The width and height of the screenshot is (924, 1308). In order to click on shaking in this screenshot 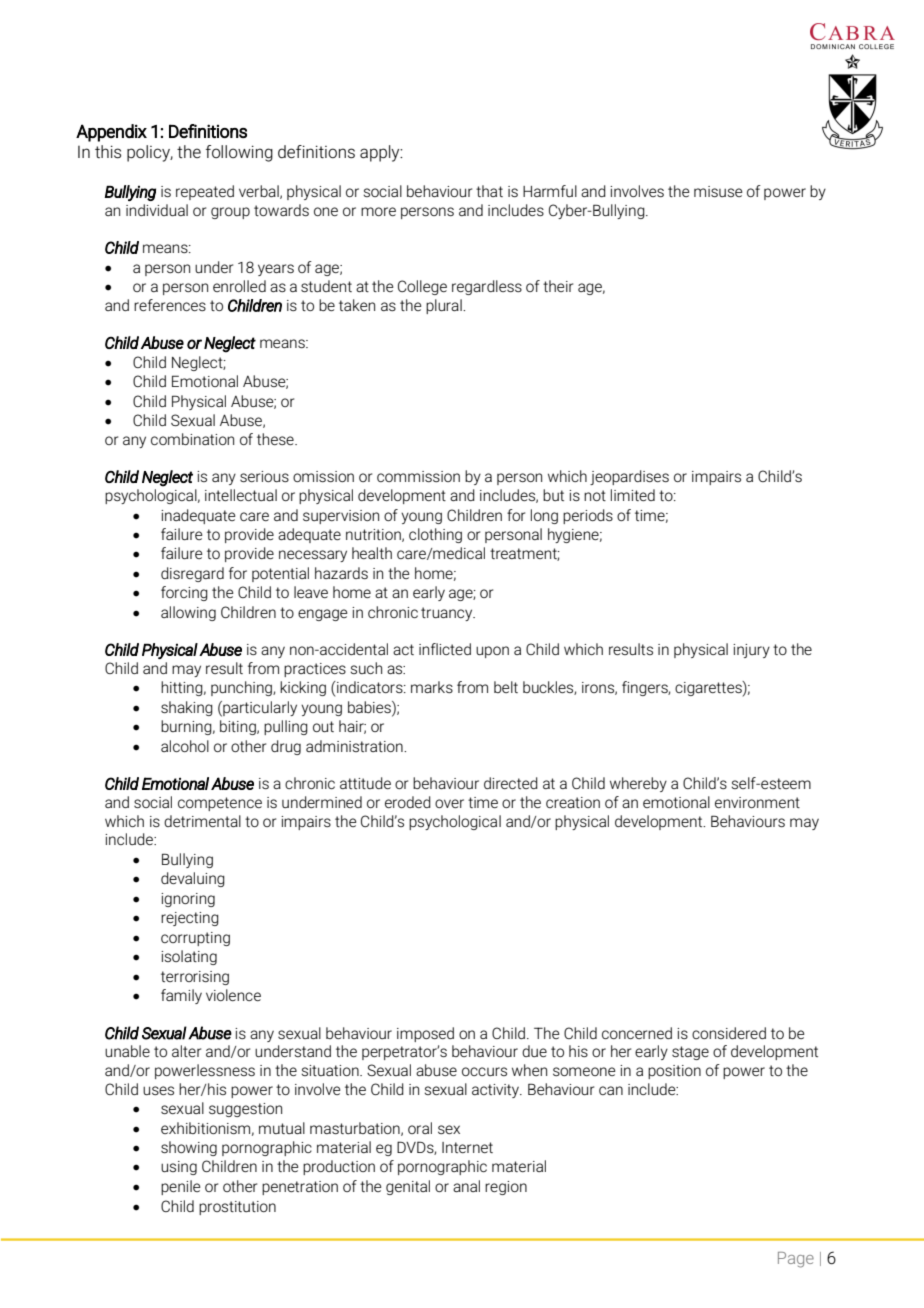, I will do `click(187, 708)`.
